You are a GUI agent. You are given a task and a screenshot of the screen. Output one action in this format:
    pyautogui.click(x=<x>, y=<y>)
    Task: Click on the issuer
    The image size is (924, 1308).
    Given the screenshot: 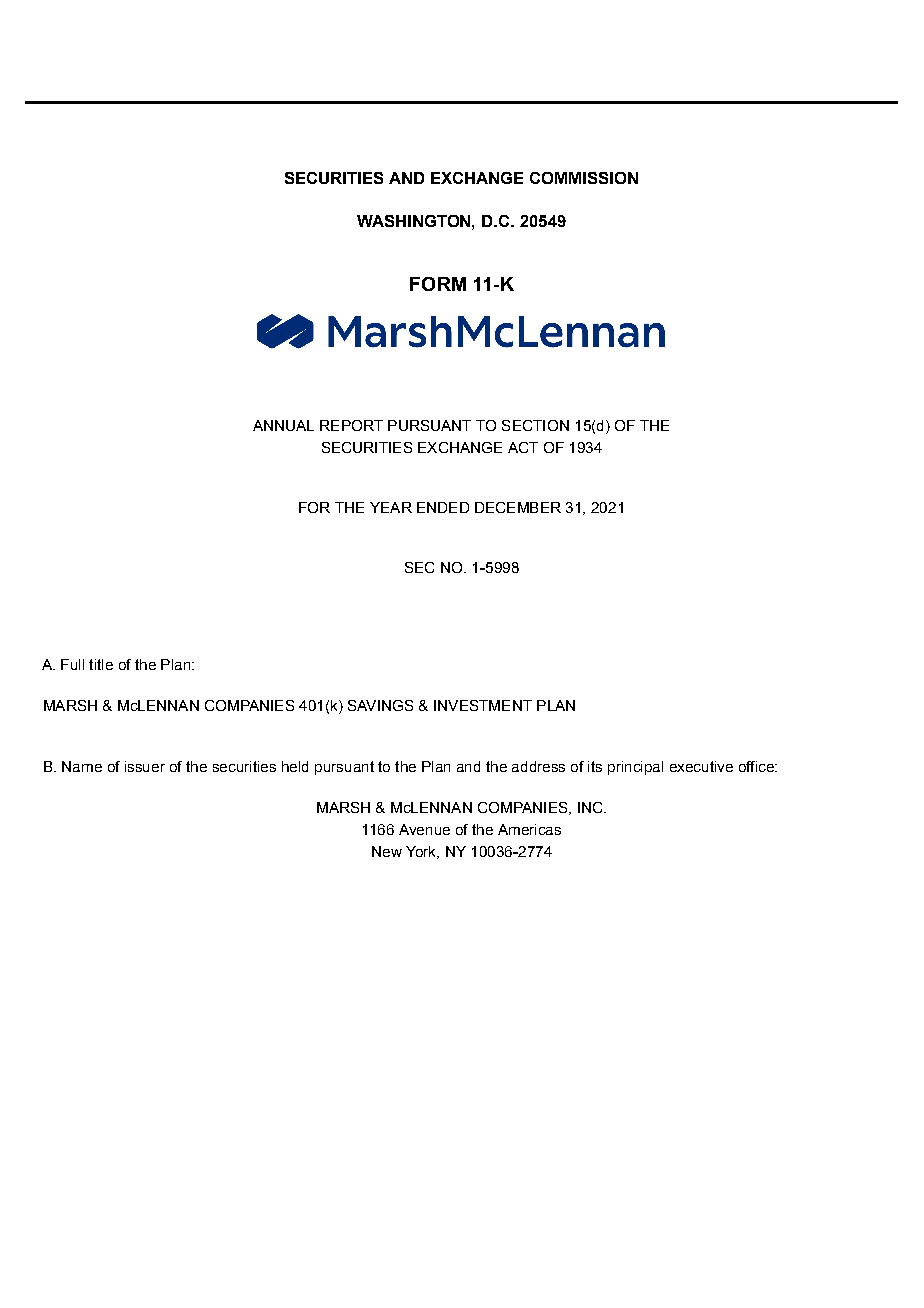 What is the action you would take?
    pyautogui.click(x=145, y=766)
